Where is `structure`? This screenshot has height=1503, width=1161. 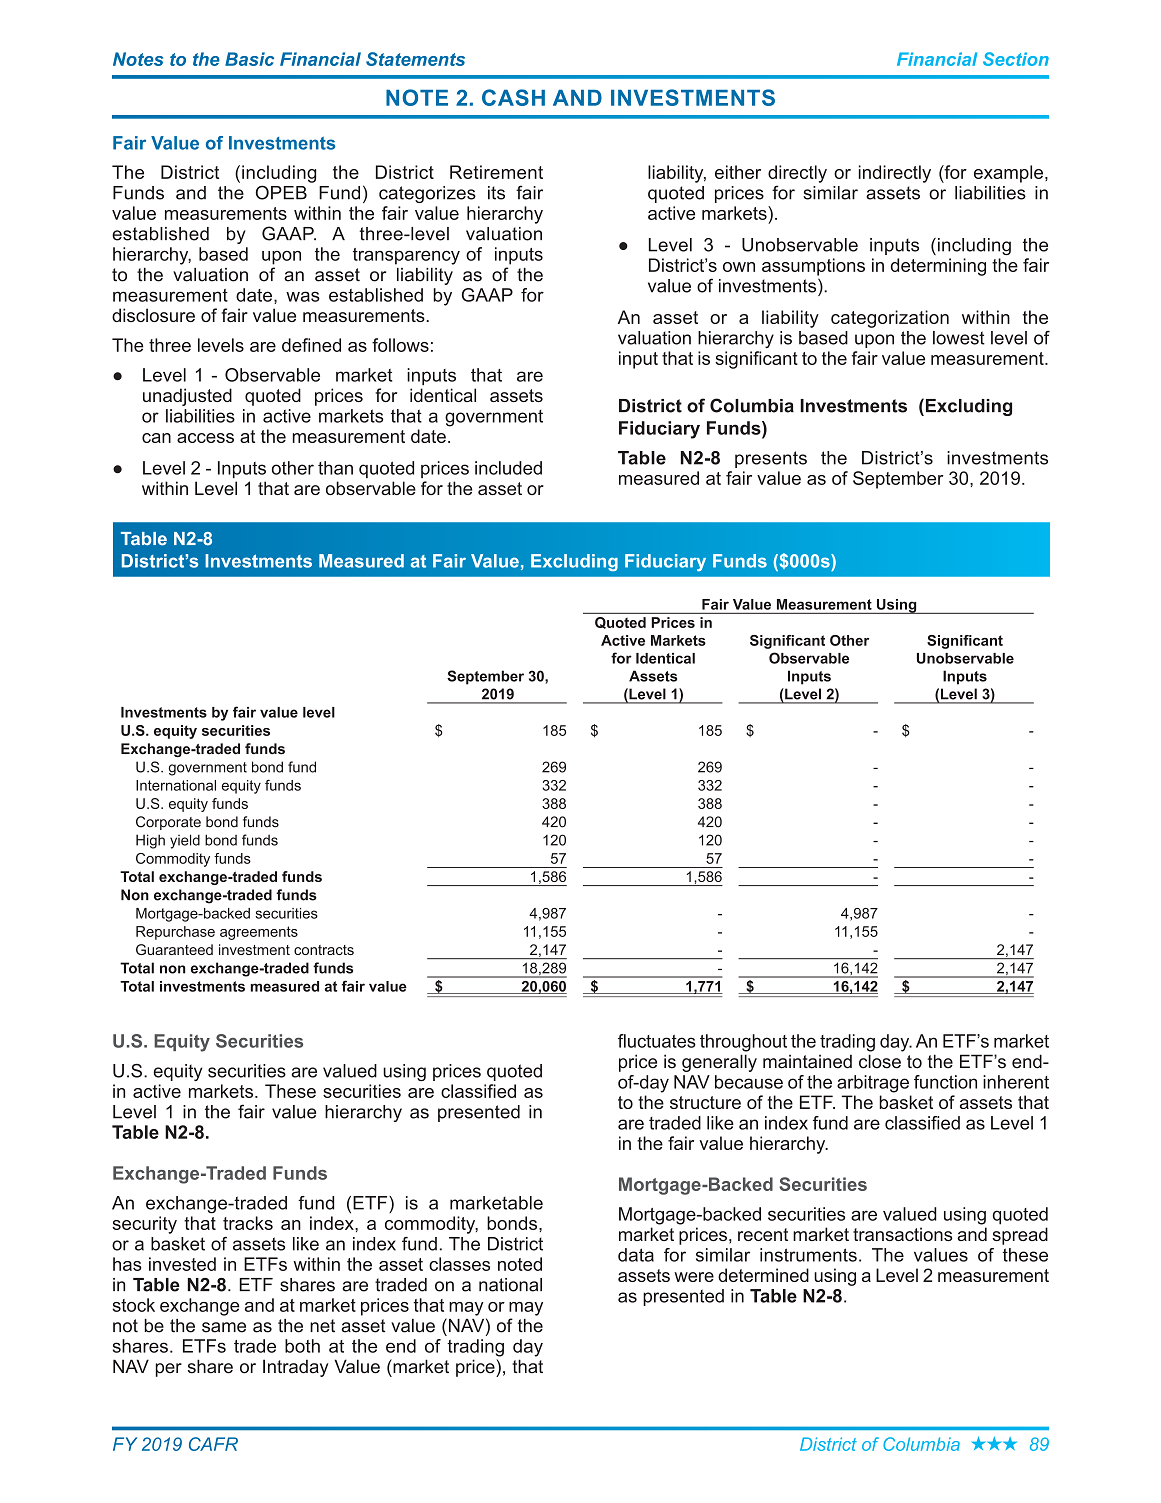
structure is located at coordinates (705, 1102).
